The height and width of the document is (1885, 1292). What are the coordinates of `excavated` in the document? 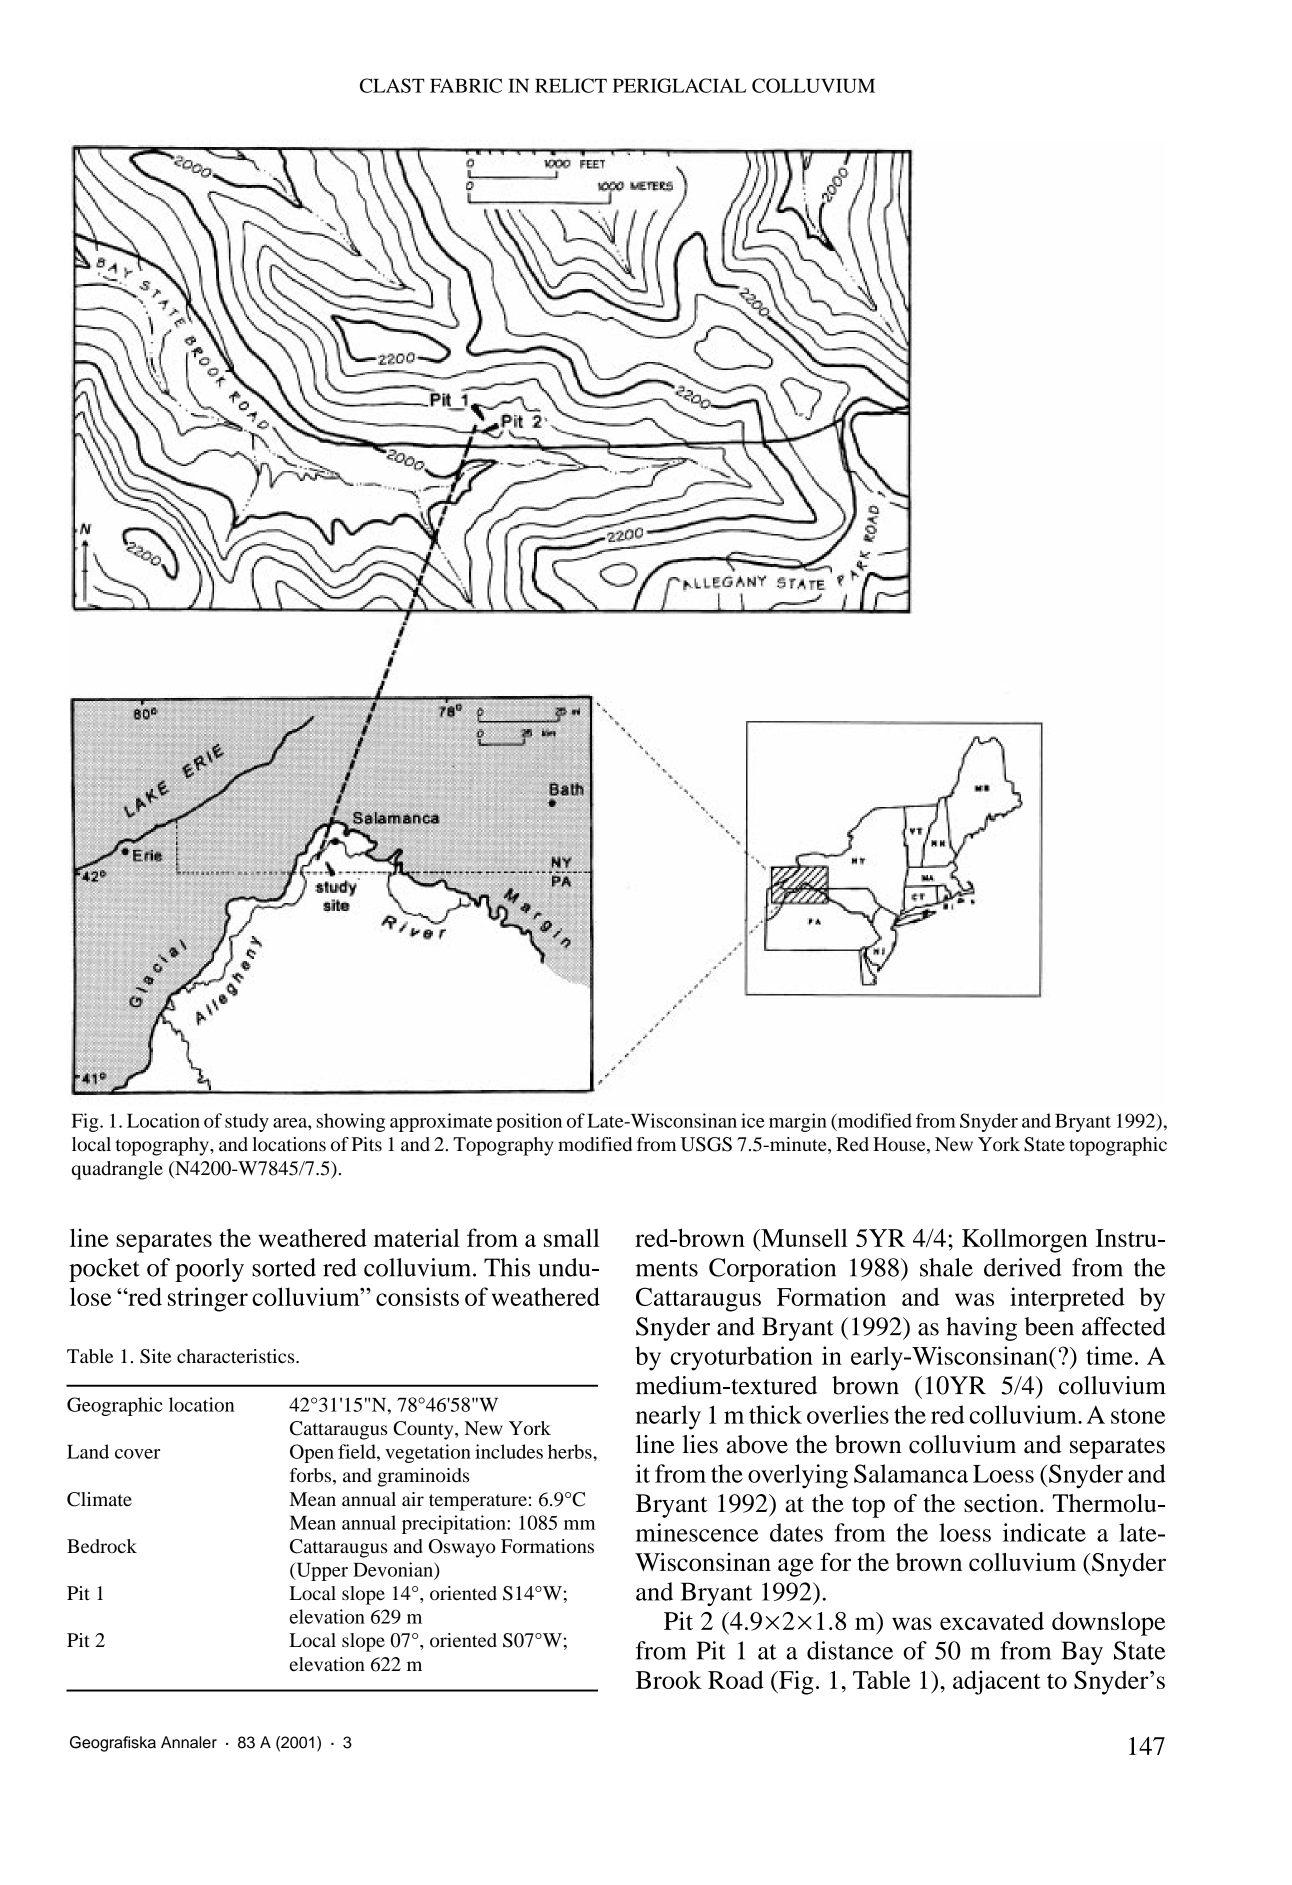 It's located at (992, 1621).
